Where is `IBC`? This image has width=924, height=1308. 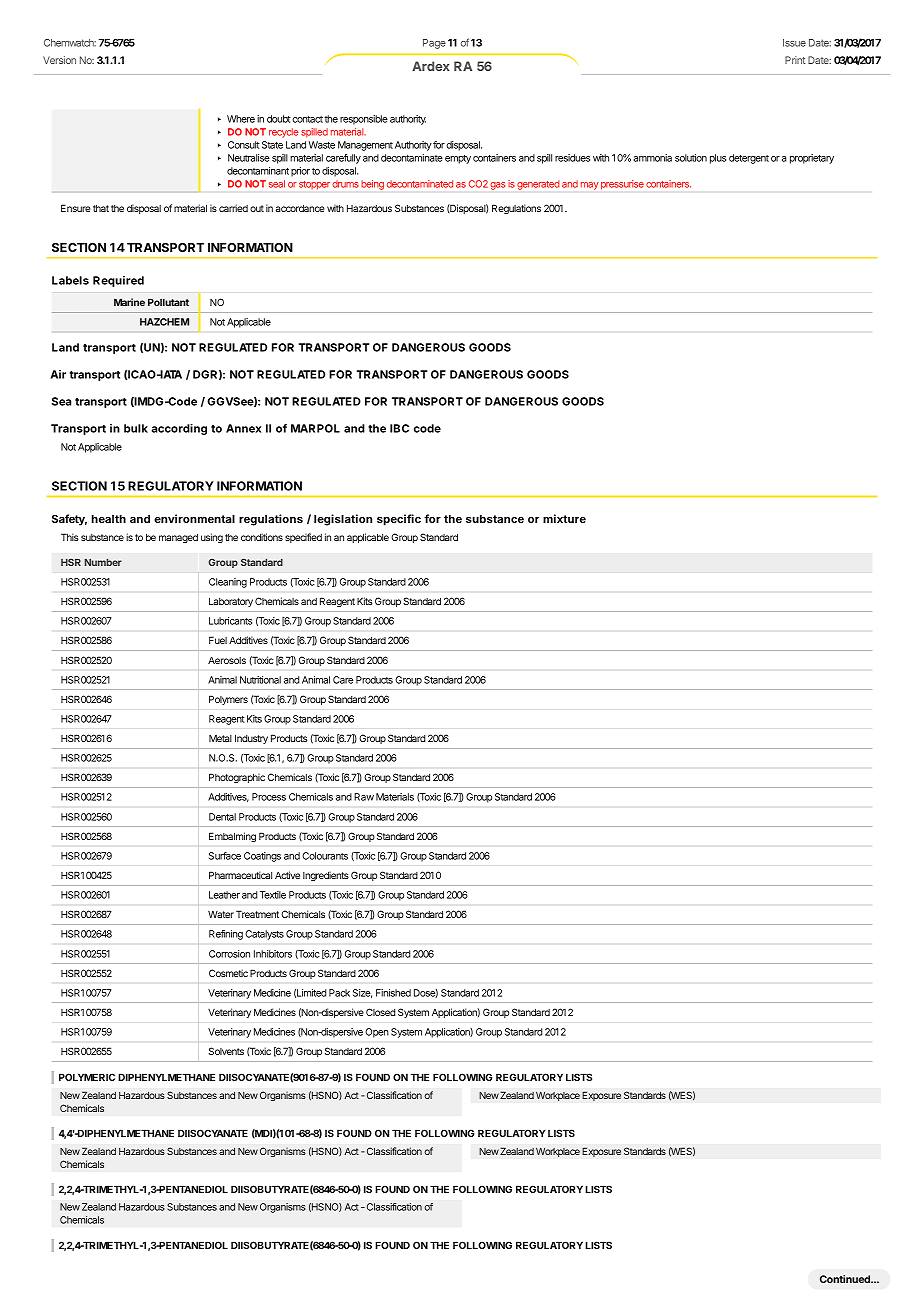
IBC is located at coordinates (399, 428).
